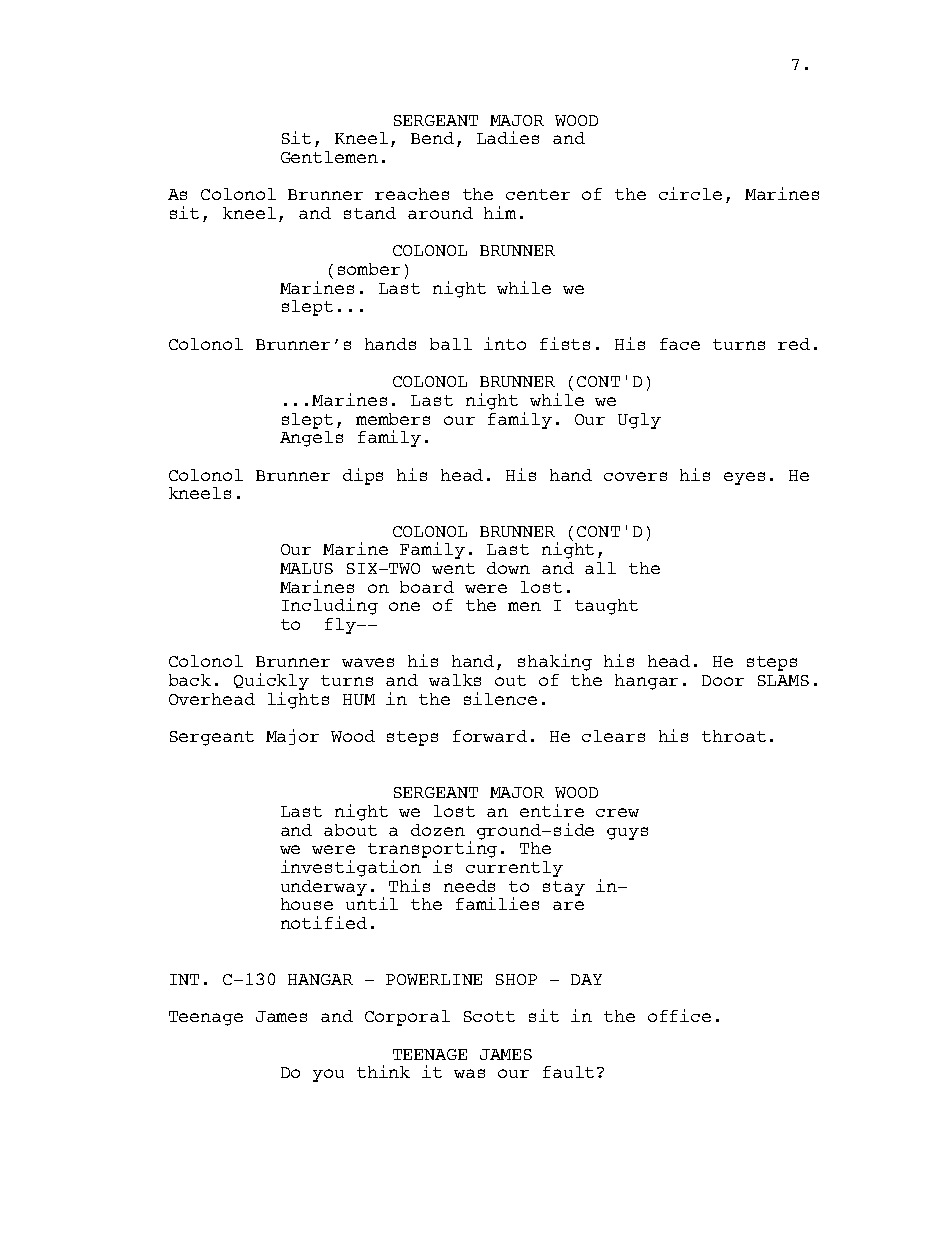 The image size is (952, 1233). What do you see at coordinates (505, 343) in the image?
I see `into` at bounding box center [505, 343].
